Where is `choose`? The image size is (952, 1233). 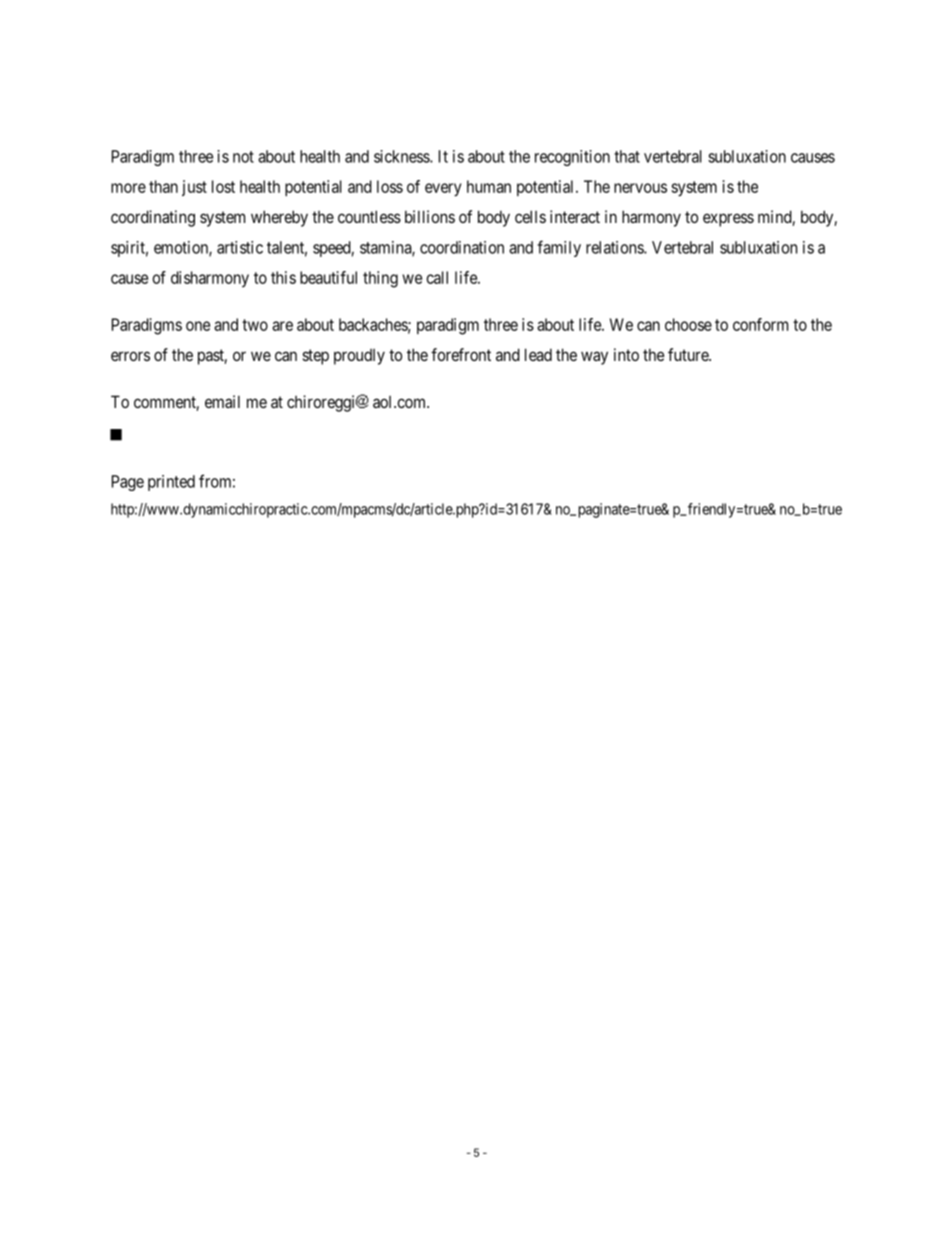
choose is located at coordinates (688, 324).
